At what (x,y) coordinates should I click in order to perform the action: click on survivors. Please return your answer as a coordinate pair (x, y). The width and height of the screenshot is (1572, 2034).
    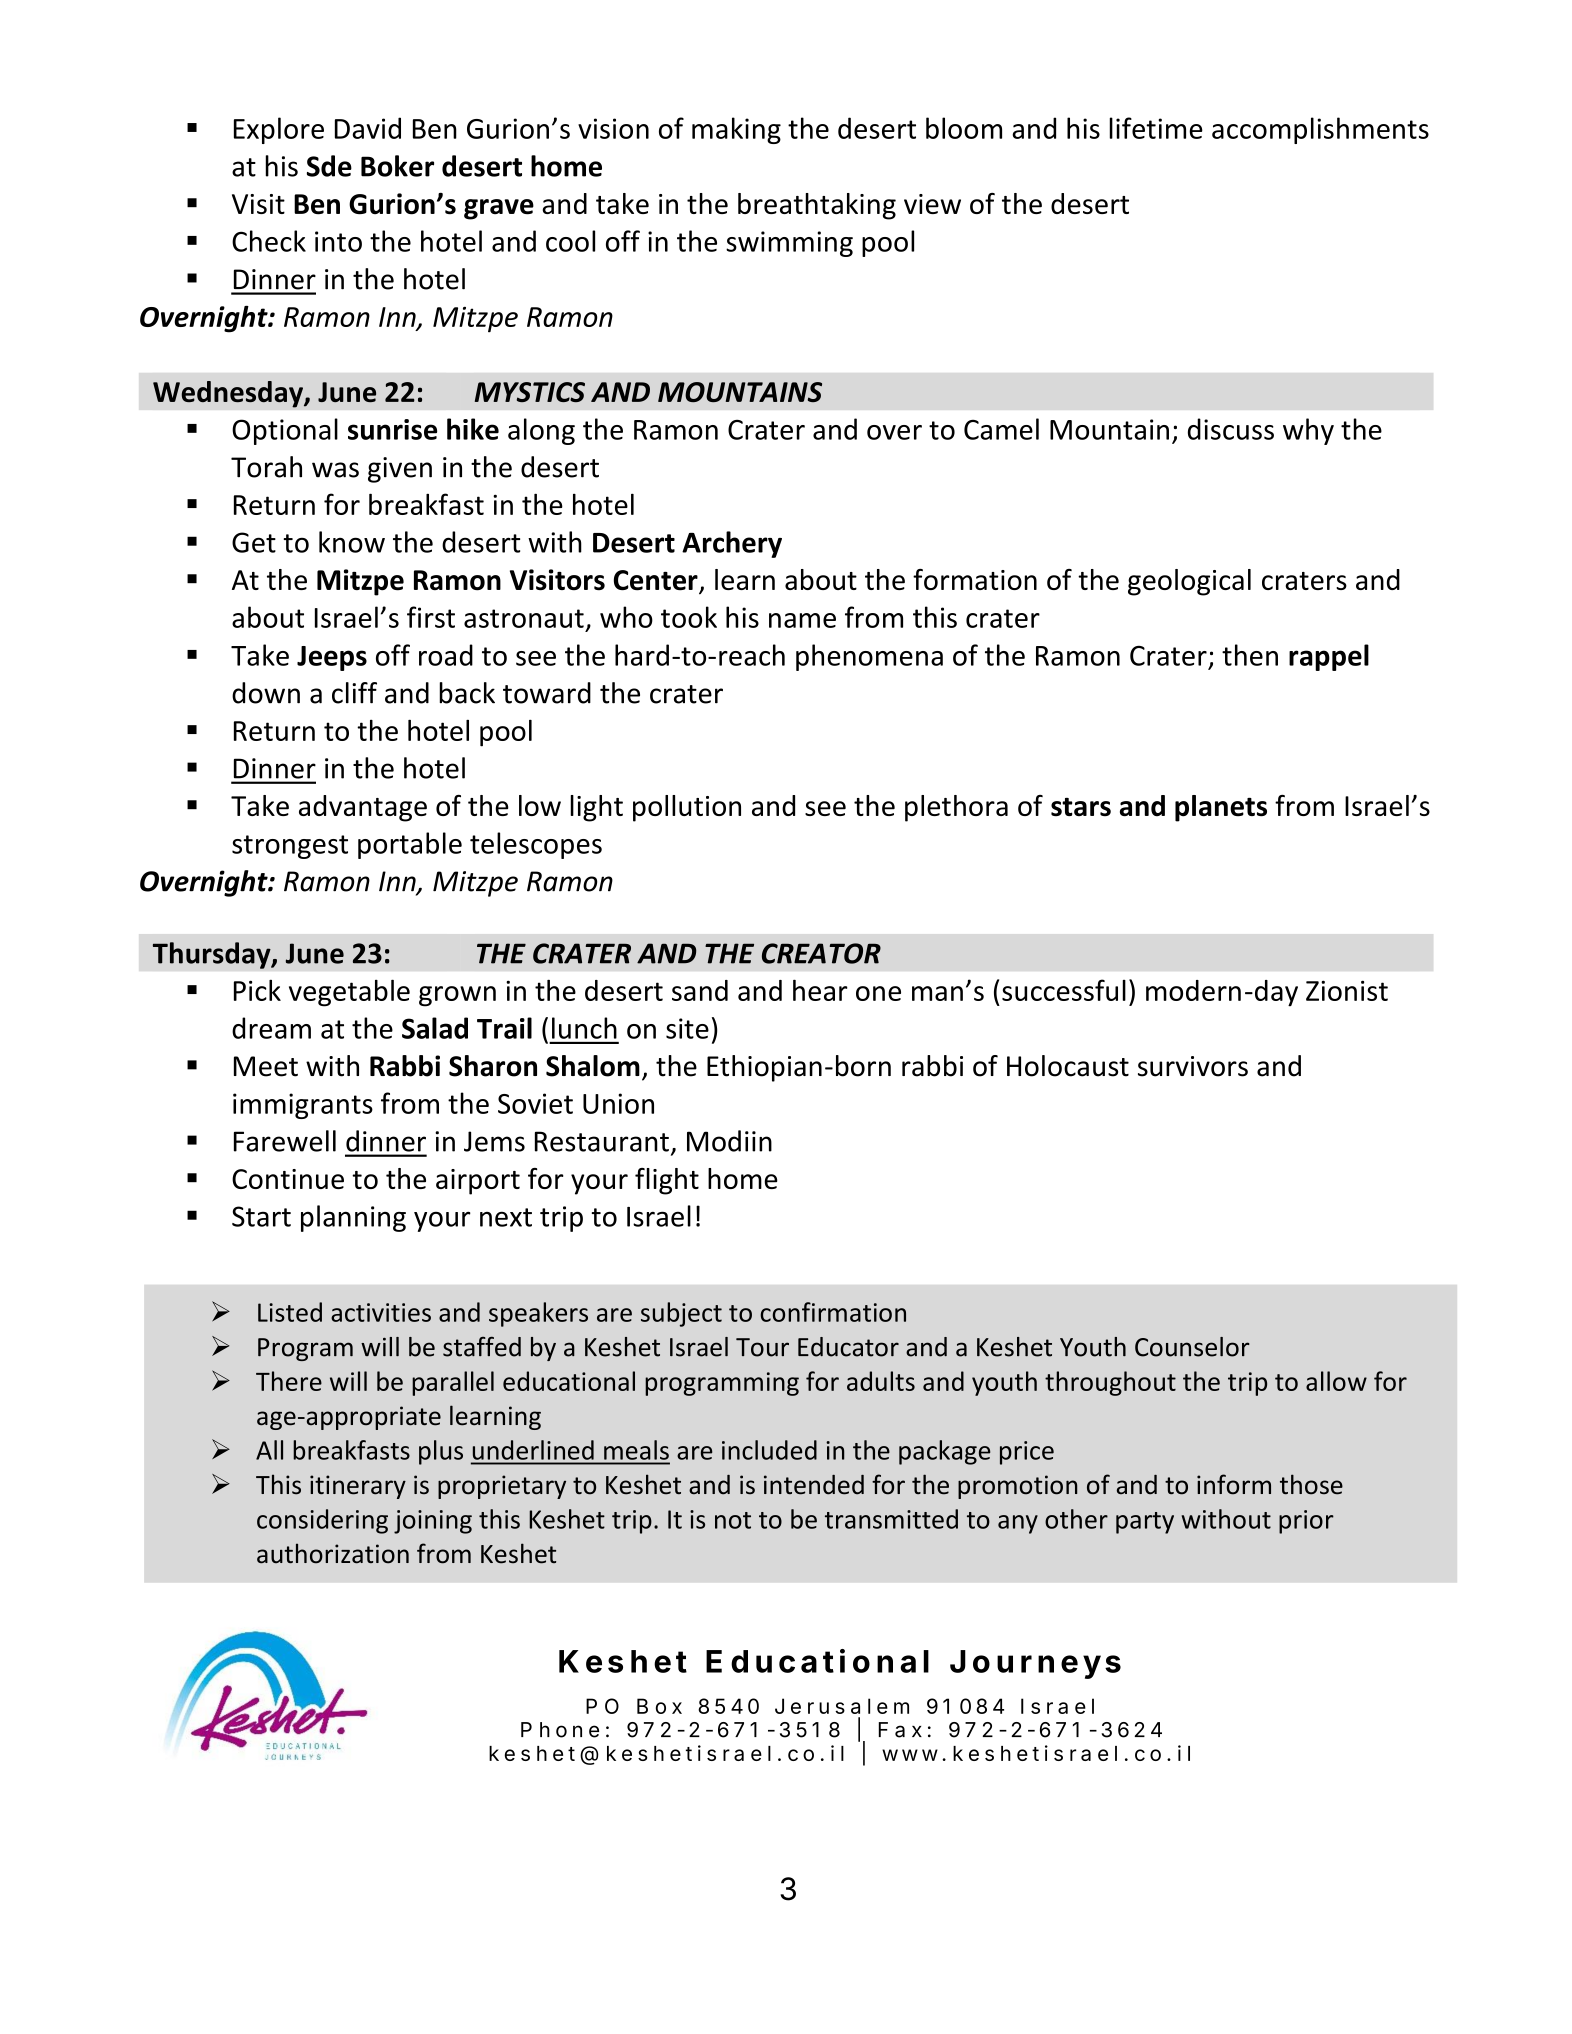
    Looking at the image, I should click on (1193, 1066).
